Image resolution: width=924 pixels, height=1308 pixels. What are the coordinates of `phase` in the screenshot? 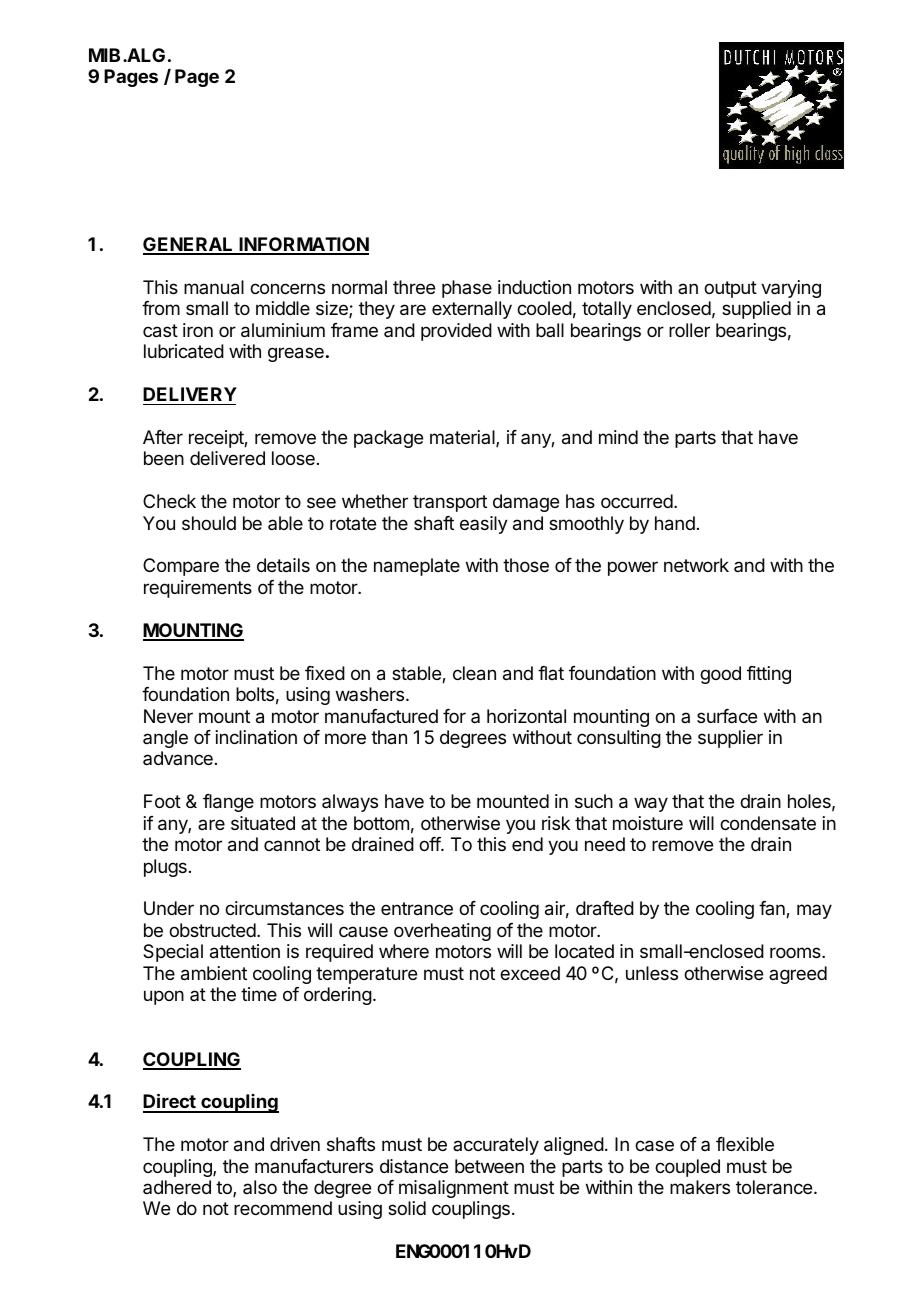 It's located at (467, 289).
